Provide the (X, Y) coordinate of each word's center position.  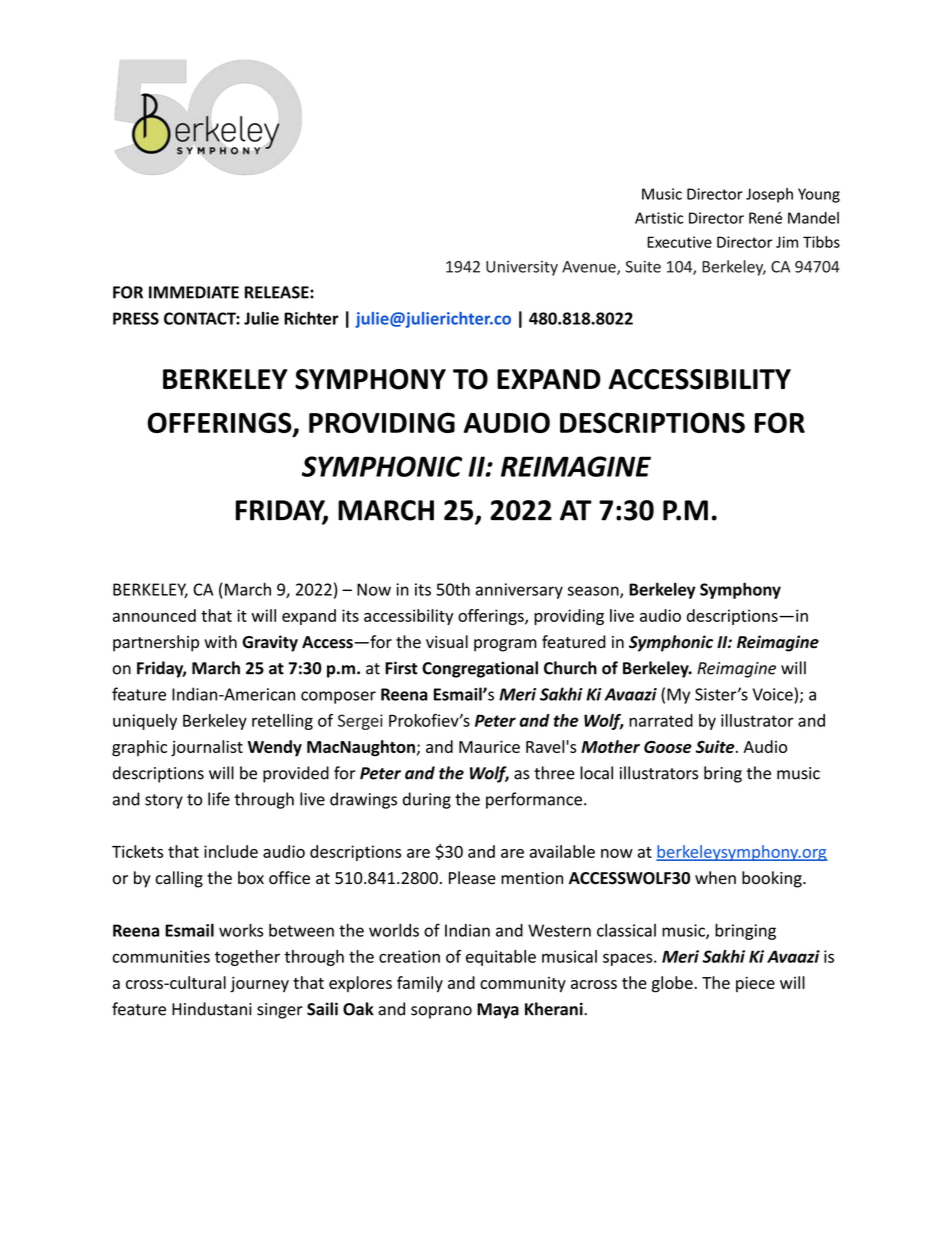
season (594, 592)
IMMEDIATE (194, 292)
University (522, 268)
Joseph (769, 195)
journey (259, 984)
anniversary (519, 591)
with (220, 641)
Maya (498, 1011)
